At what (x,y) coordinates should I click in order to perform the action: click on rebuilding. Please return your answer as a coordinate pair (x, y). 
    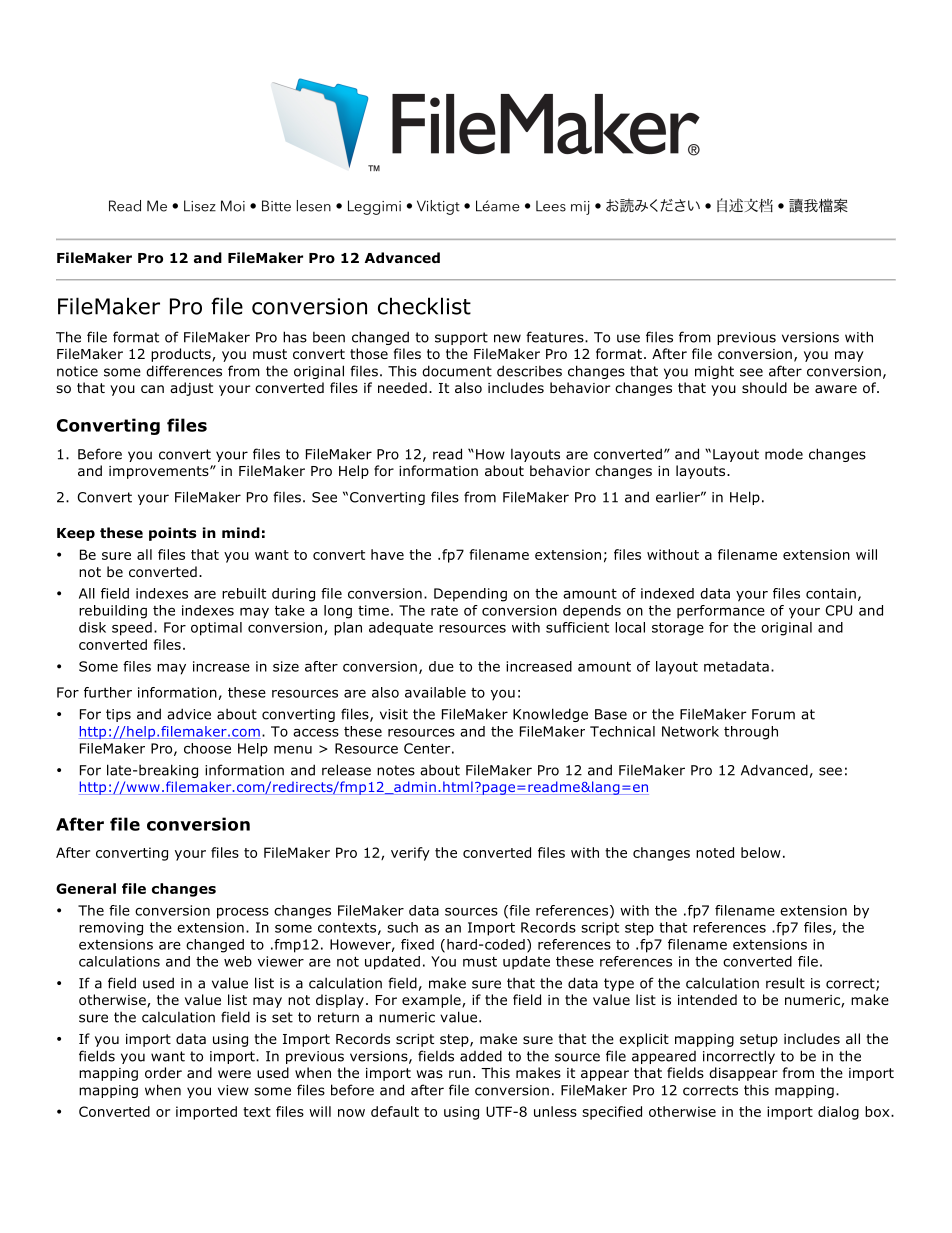
    Looking at the image, I should click on (113, 612).
